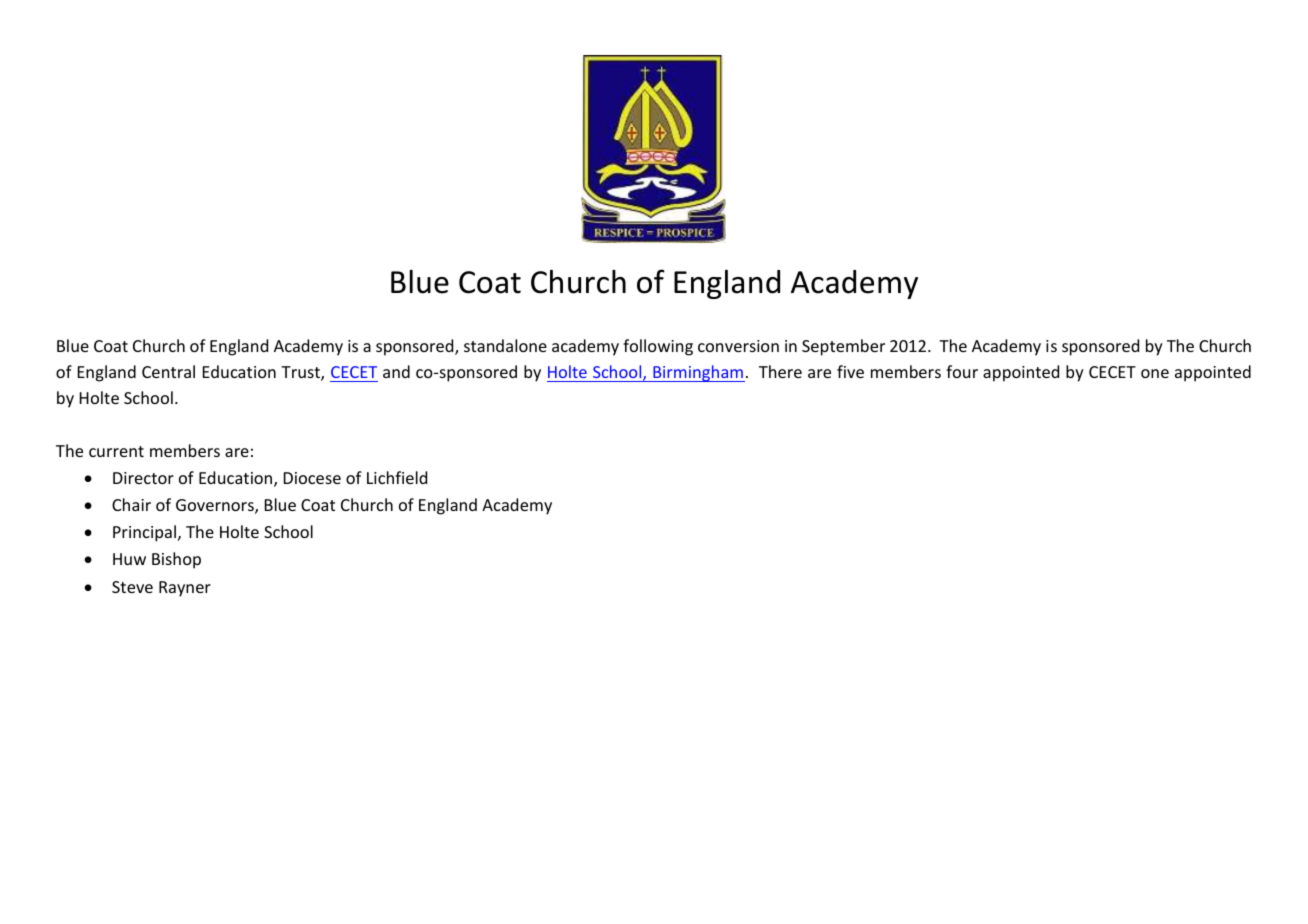  I want to click on Central, so click(168, 371).
